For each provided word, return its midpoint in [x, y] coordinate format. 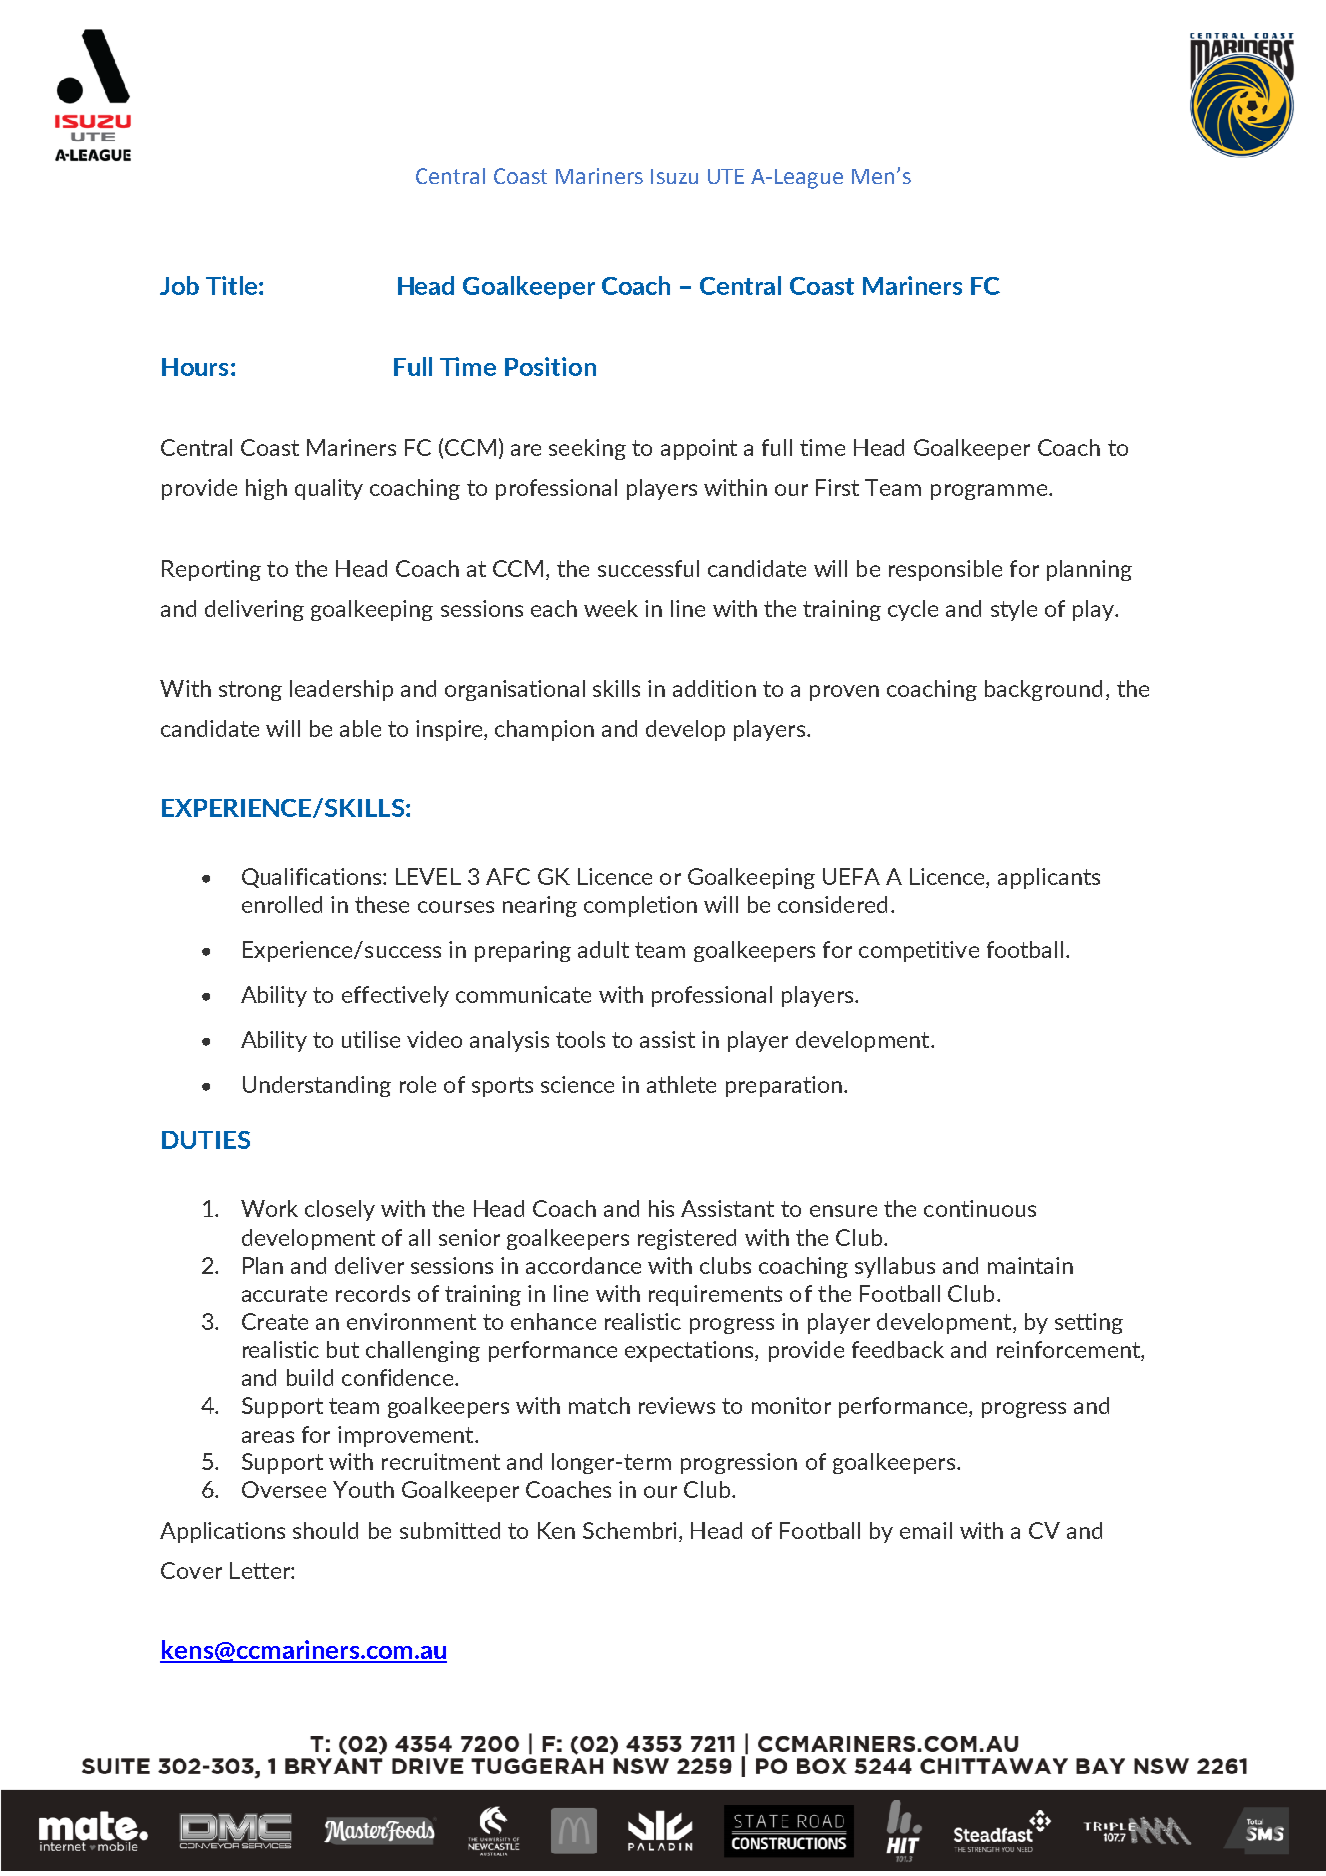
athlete [681, 1084]
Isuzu [674, 176]
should [325, 1530]
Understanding [317, 1086]
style [1014, 610]
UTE [726, 176]
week [611, 608]
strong [250, 691]
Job [179, 285]
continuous [980, 1208]
